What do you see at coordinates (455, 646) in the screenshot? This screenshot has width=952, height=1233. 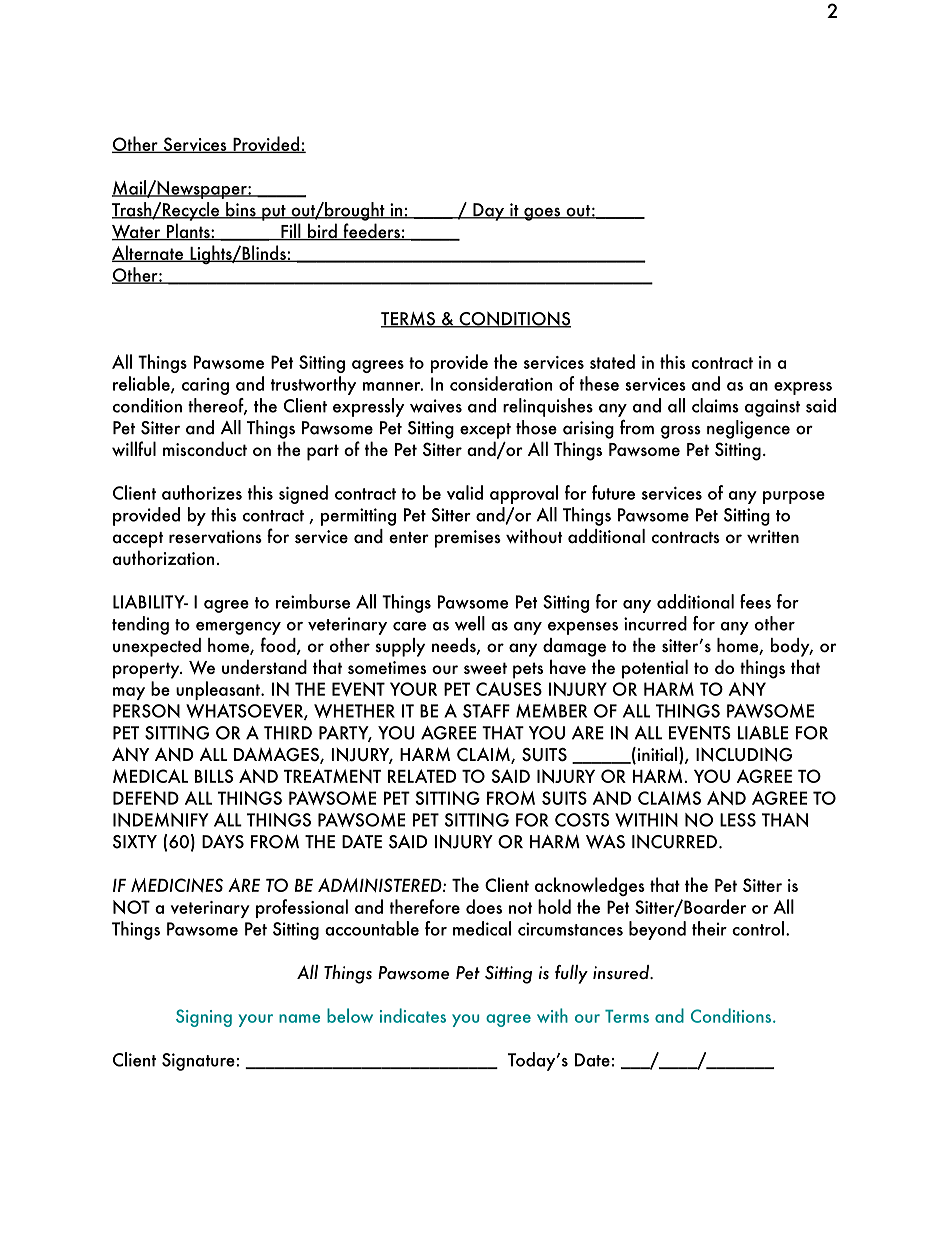 I see `needs` at bounding box center [455, 646].
